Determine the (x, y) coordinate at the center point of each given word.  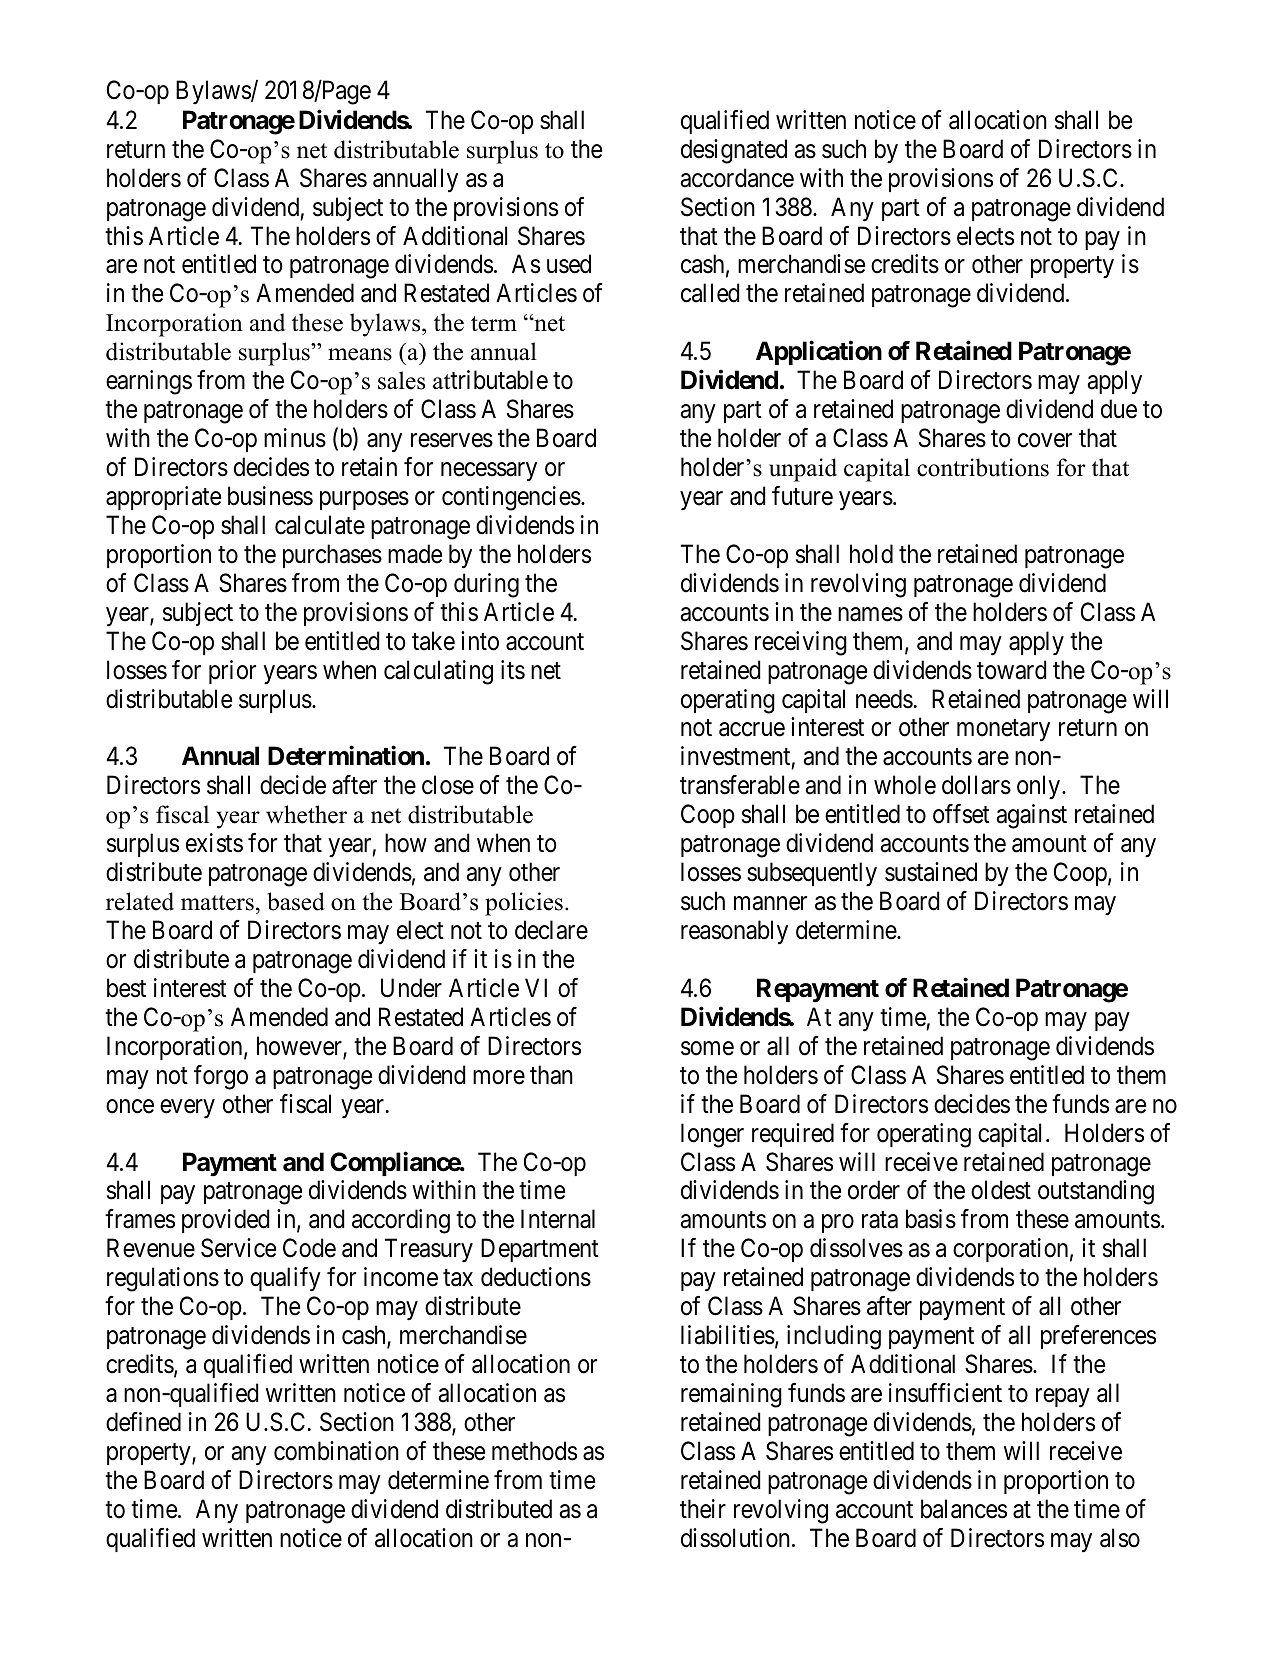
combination (336, 1451)
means (360, 354)
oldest (1001, 1190)
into (480, 641)
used (569, 264)
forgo (221, 1077)
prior (232, 672)
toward (1012, 670)
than (551, 1075)
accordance (737, 178)
